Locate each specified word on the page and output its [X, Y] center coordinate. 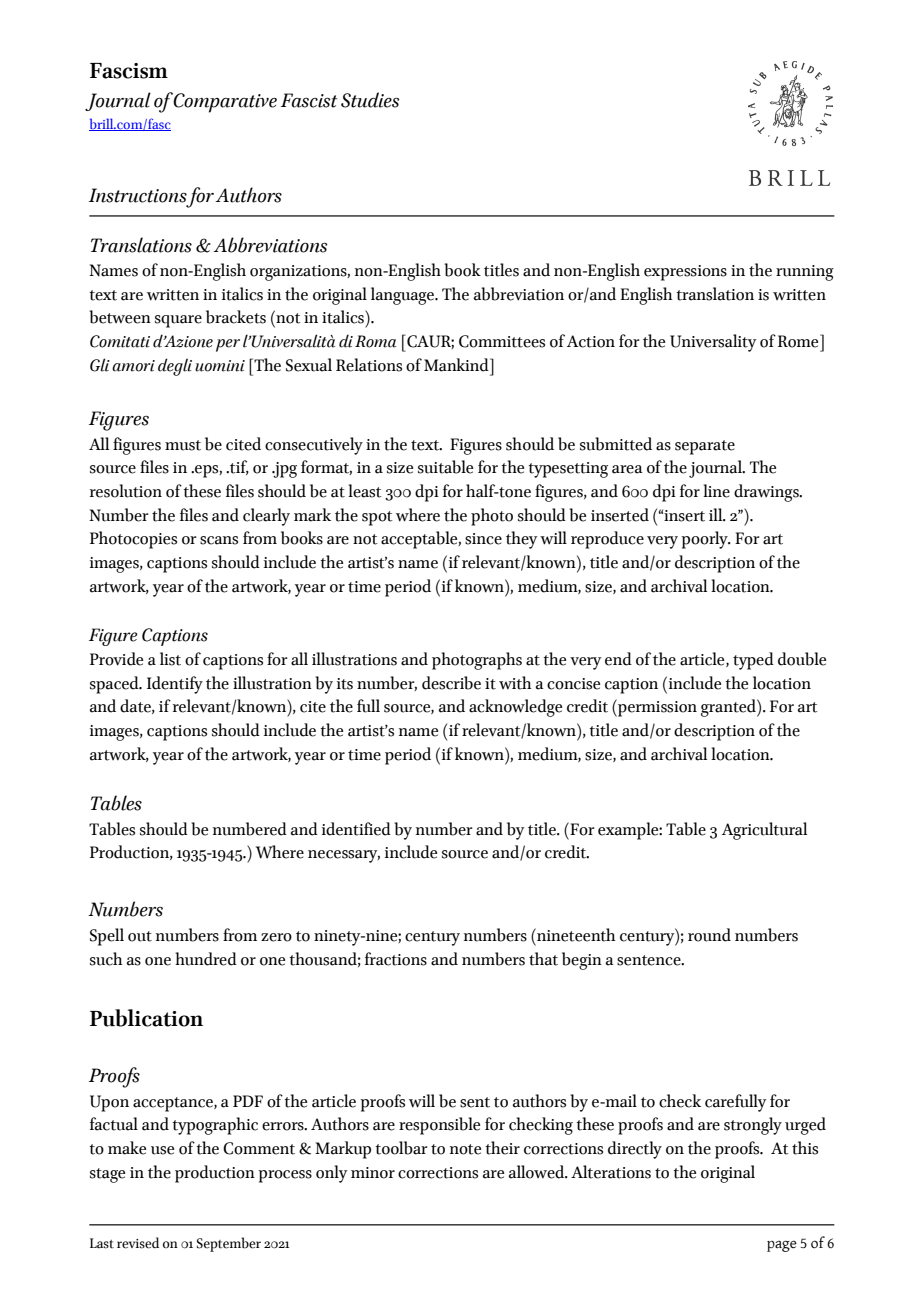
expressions [685, 273]
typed [753, 661]
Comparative [225, 103]
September [229, 1244]
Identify [175, 685]
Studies [370, 100]
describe [451, 683]
